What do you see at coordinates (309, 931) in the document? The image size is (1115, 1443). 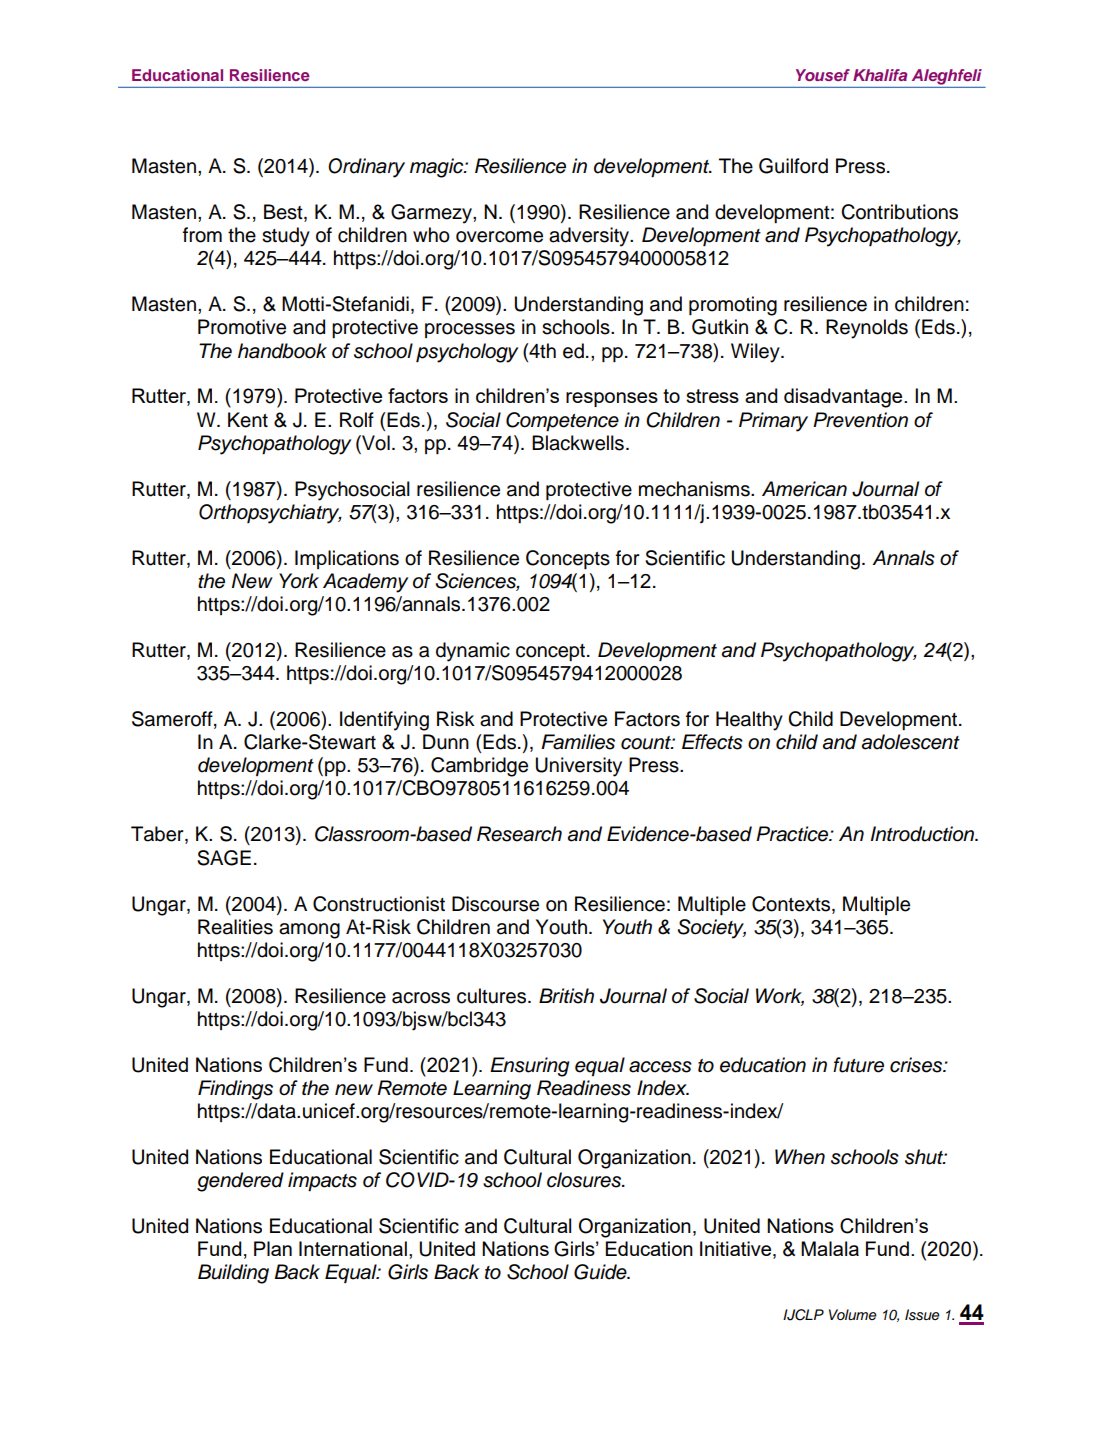 I see `among` at bounding box center [309, 931].
